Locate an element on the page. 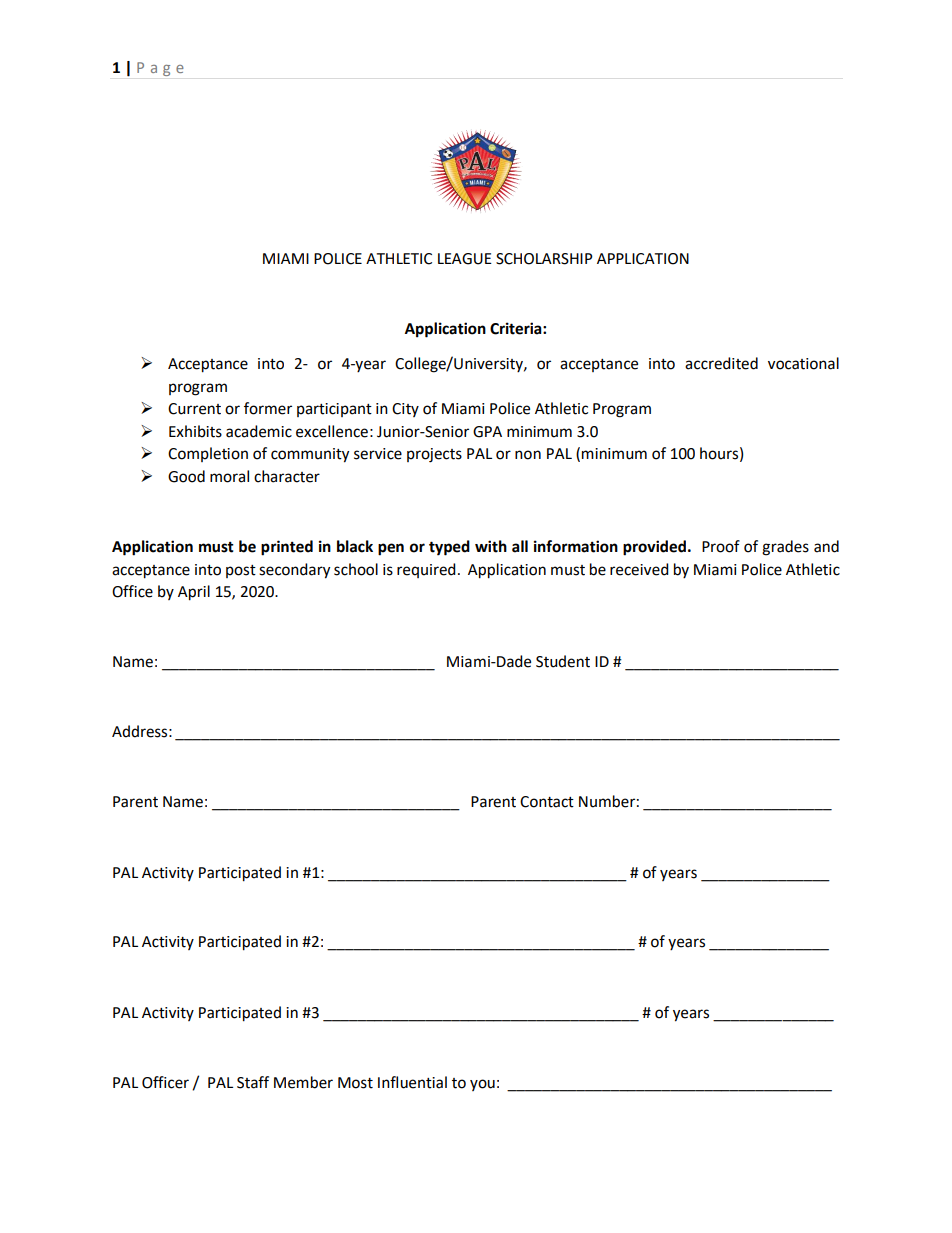 The height and width of the document is (1233, 952). you is located at coordinates (482, 1085).
